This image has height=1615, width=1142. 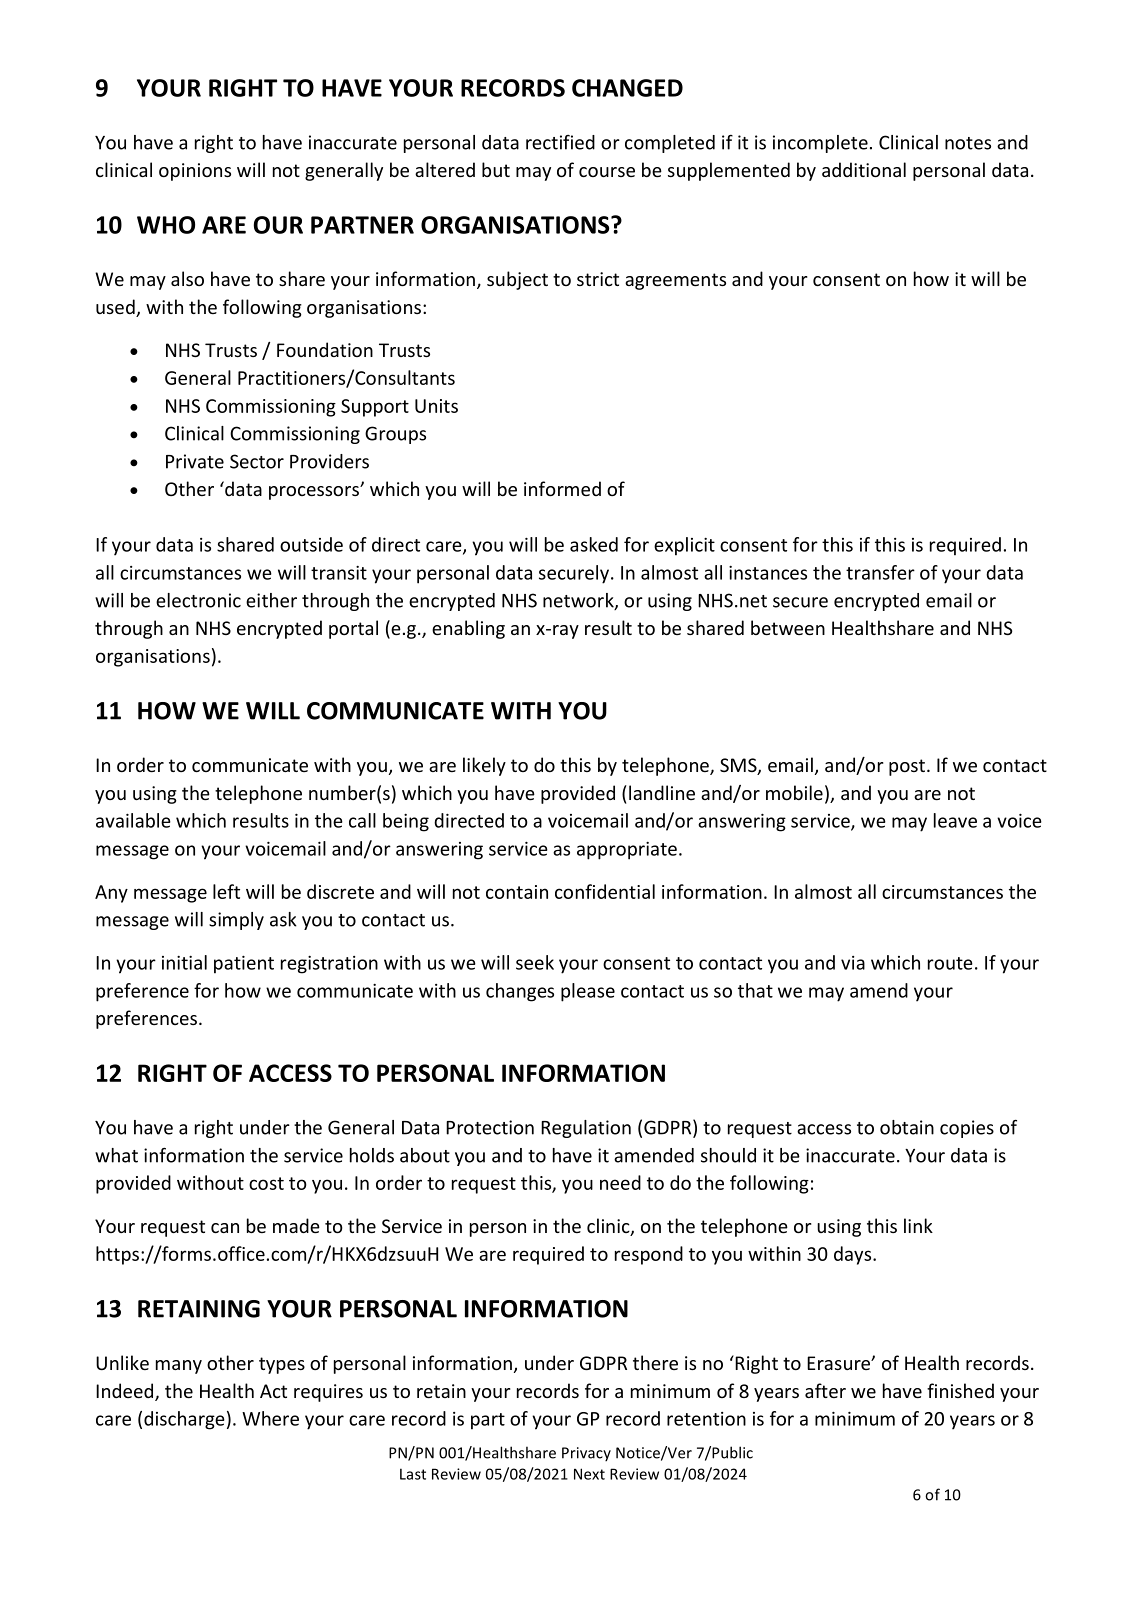 What do you see at coordinates (820, 144) in the image?
I see `incomplete` at bounding box center [820, 144].
